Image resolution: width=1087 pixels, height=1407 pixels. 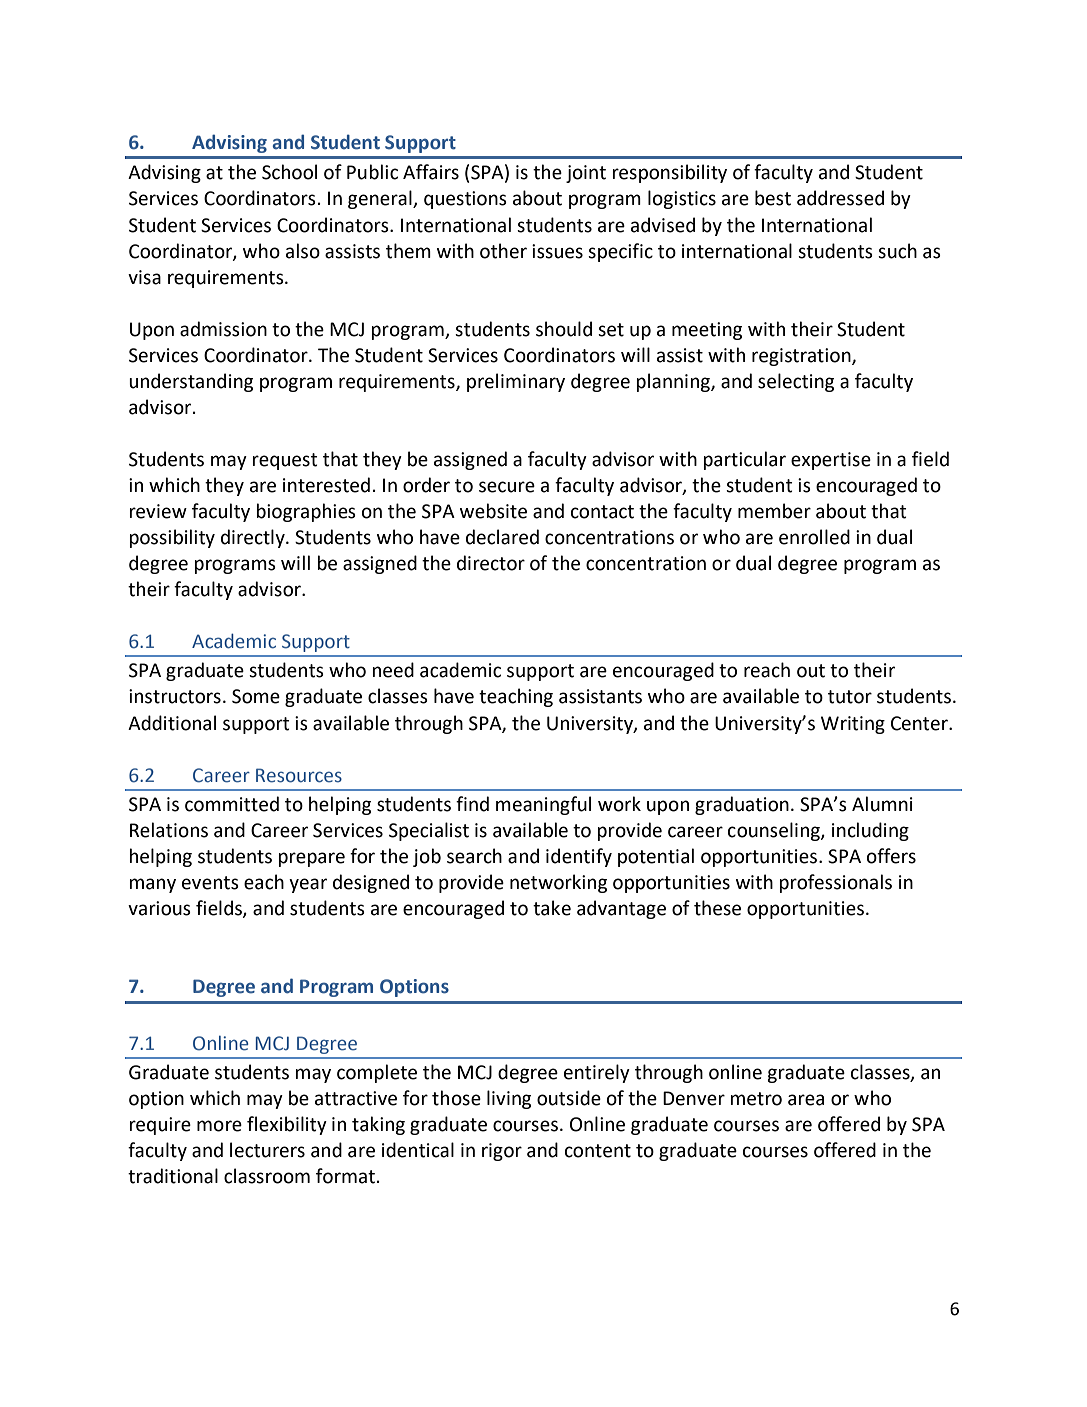 What do you see at coordinates (850, 697) in the screenshot?
I see `tutor` at bounding box center [850, 697].
